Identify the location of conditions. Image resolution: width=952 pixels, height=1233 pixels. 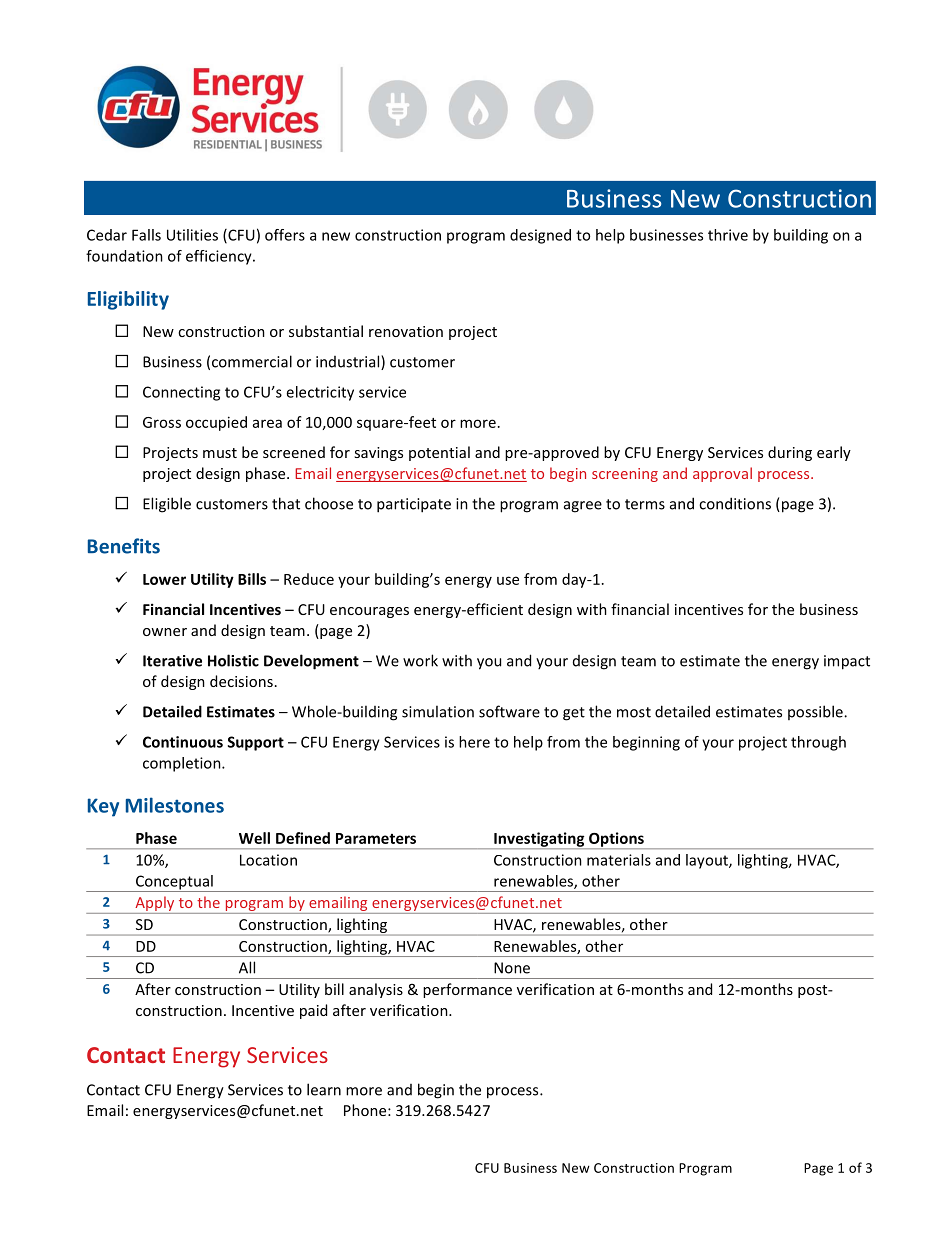
(735, 503).
